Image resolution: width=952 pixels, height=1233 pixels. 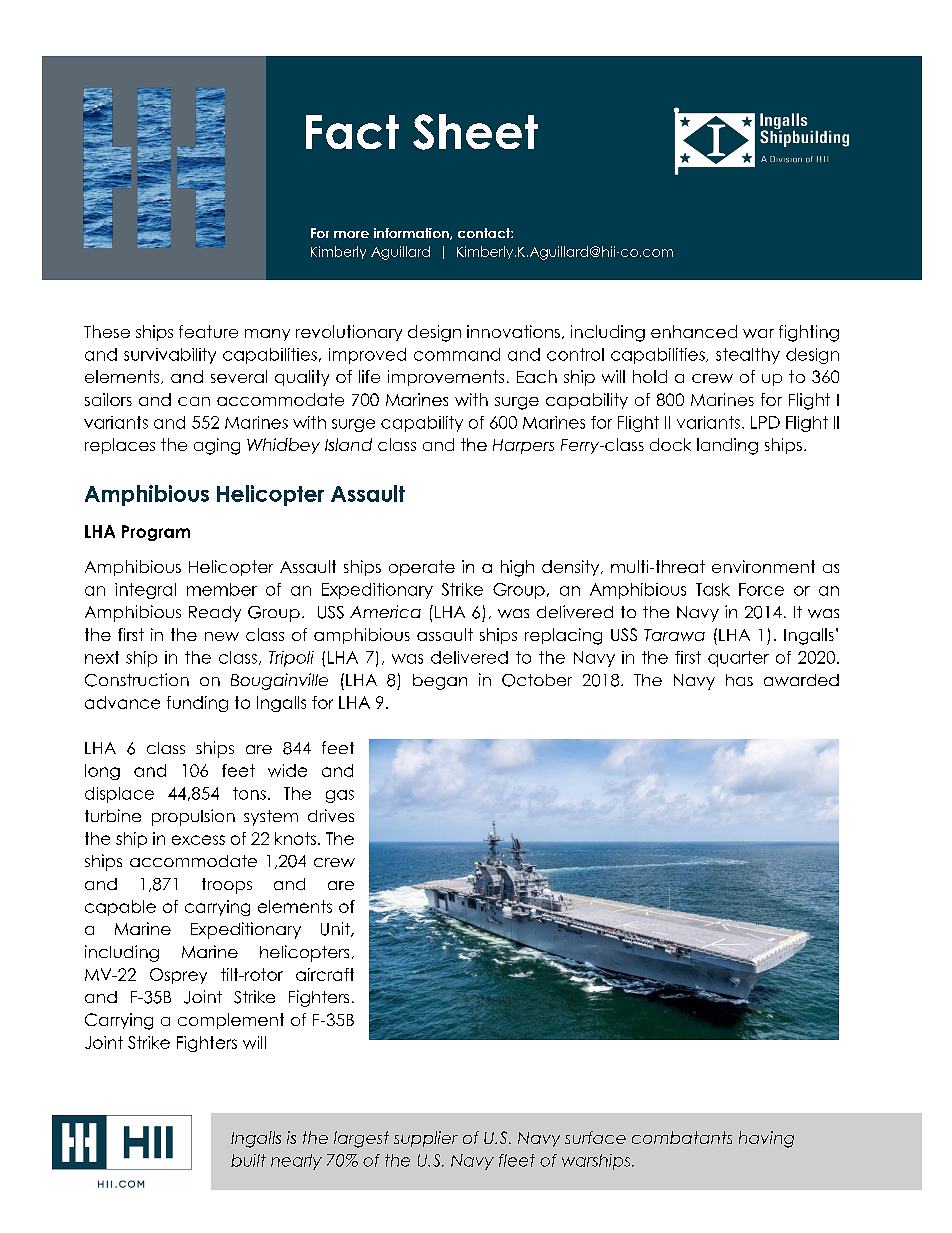 I want to click on supplier, so click(x=426, y=1139).
